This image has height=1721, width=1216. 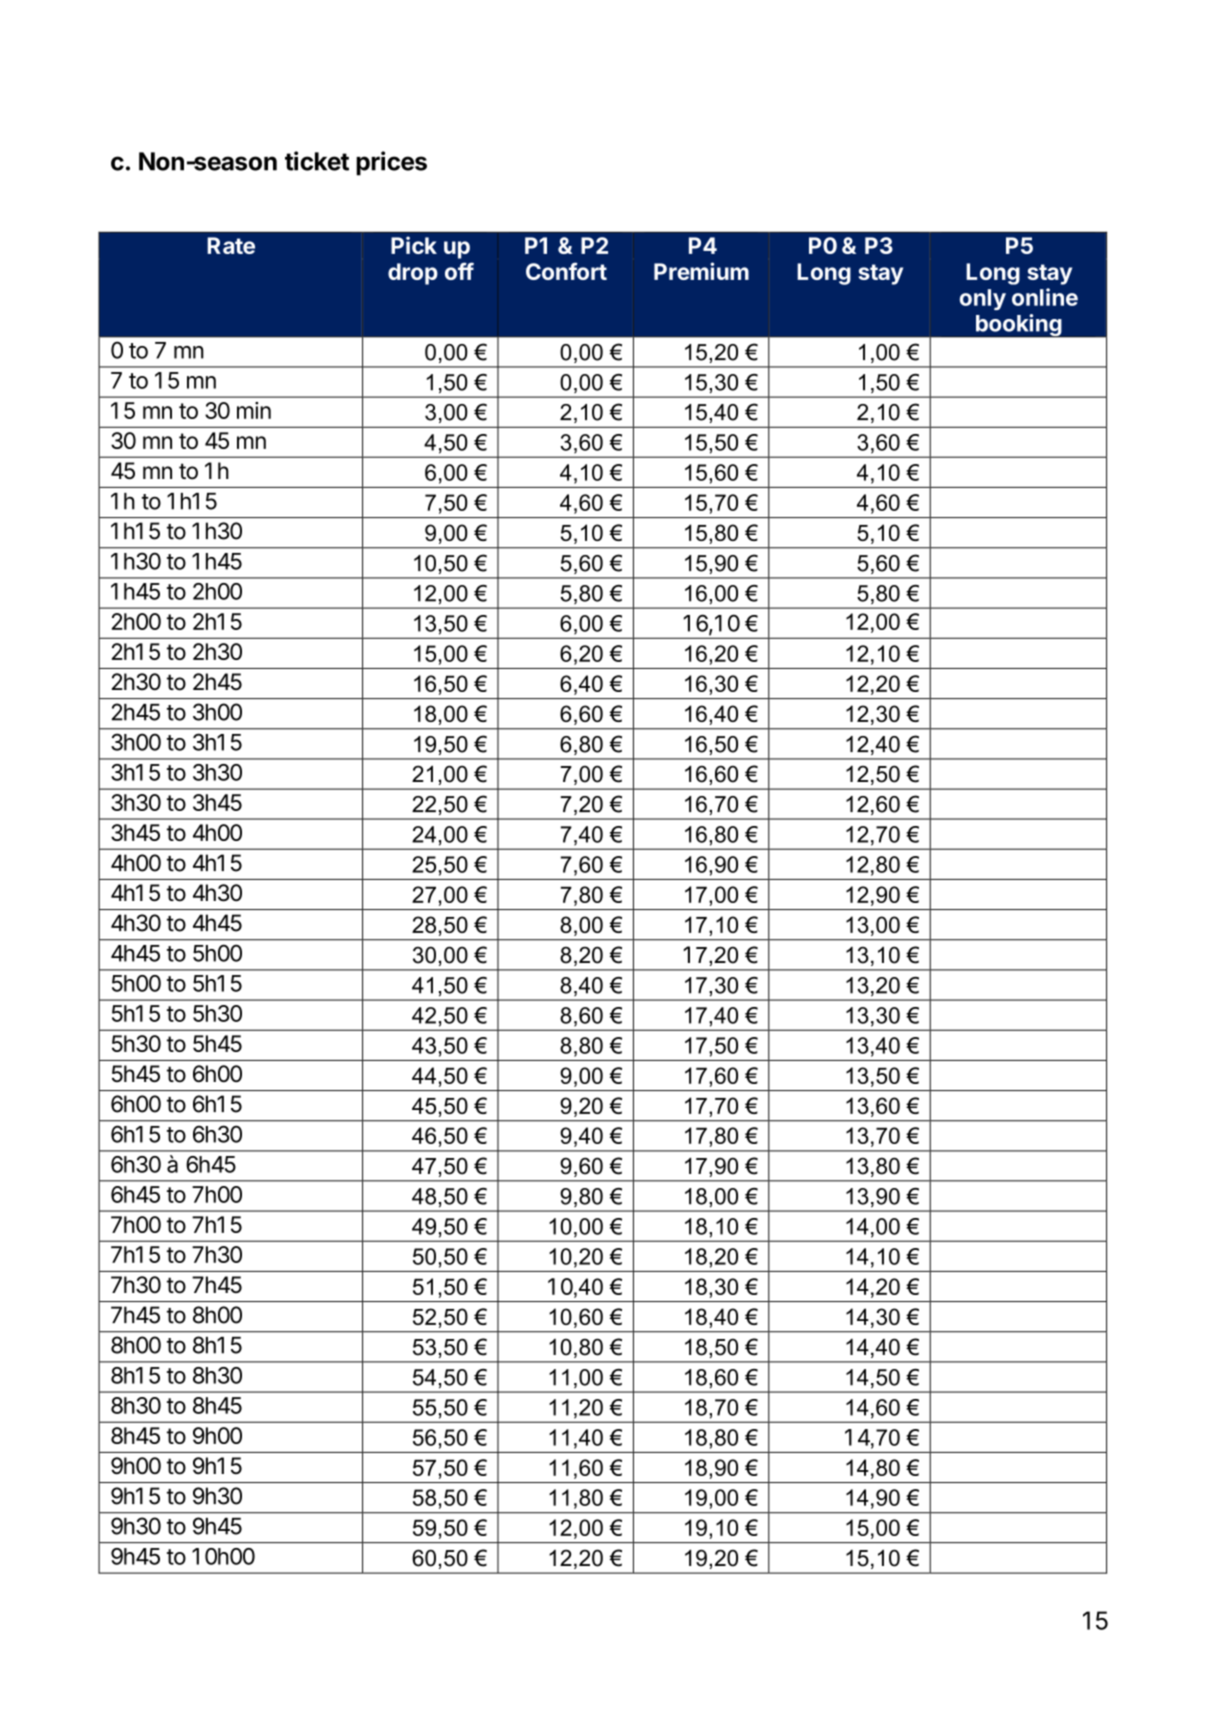 I want to click on drop, so click(x=413, y=274).
